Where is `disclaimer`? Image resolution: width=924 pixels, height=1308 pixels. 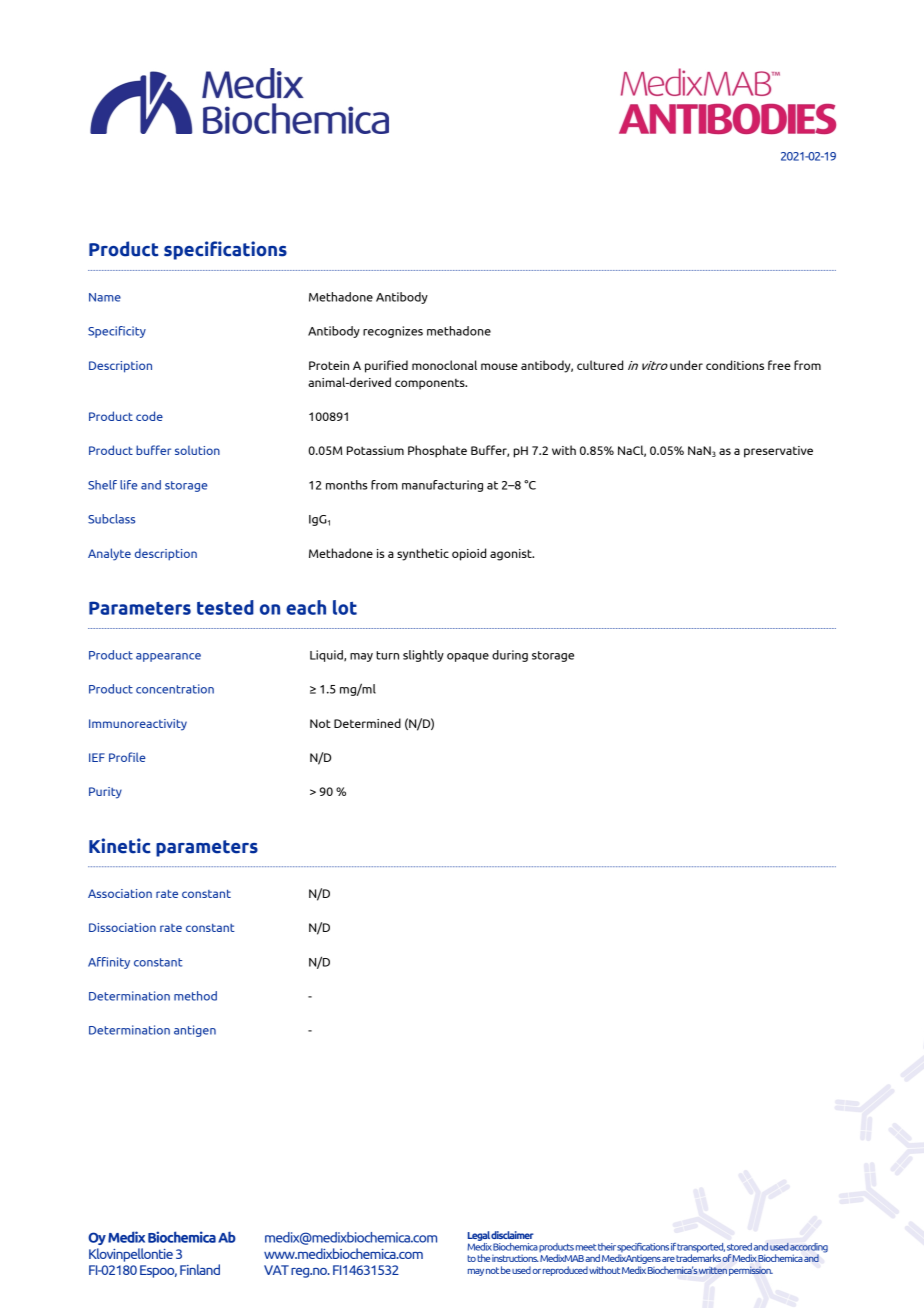 disclaimer is located at coordinates (512, 1235).
